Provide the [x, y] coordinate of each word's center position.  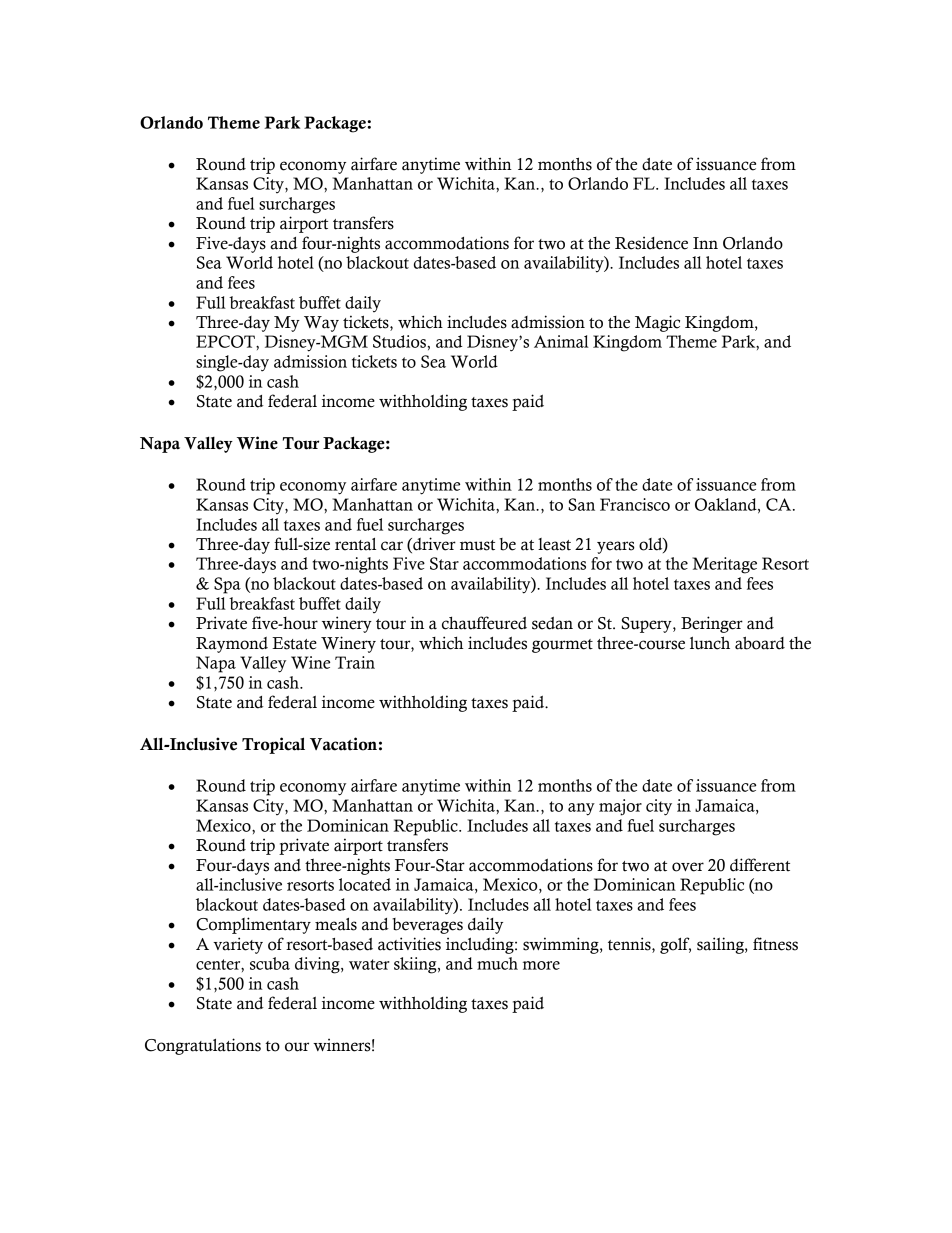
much [497, 963]
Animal [561, 341]
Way [321, 324]
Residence [651, 243]
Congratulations [203, 1046]
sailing [721, 945]
